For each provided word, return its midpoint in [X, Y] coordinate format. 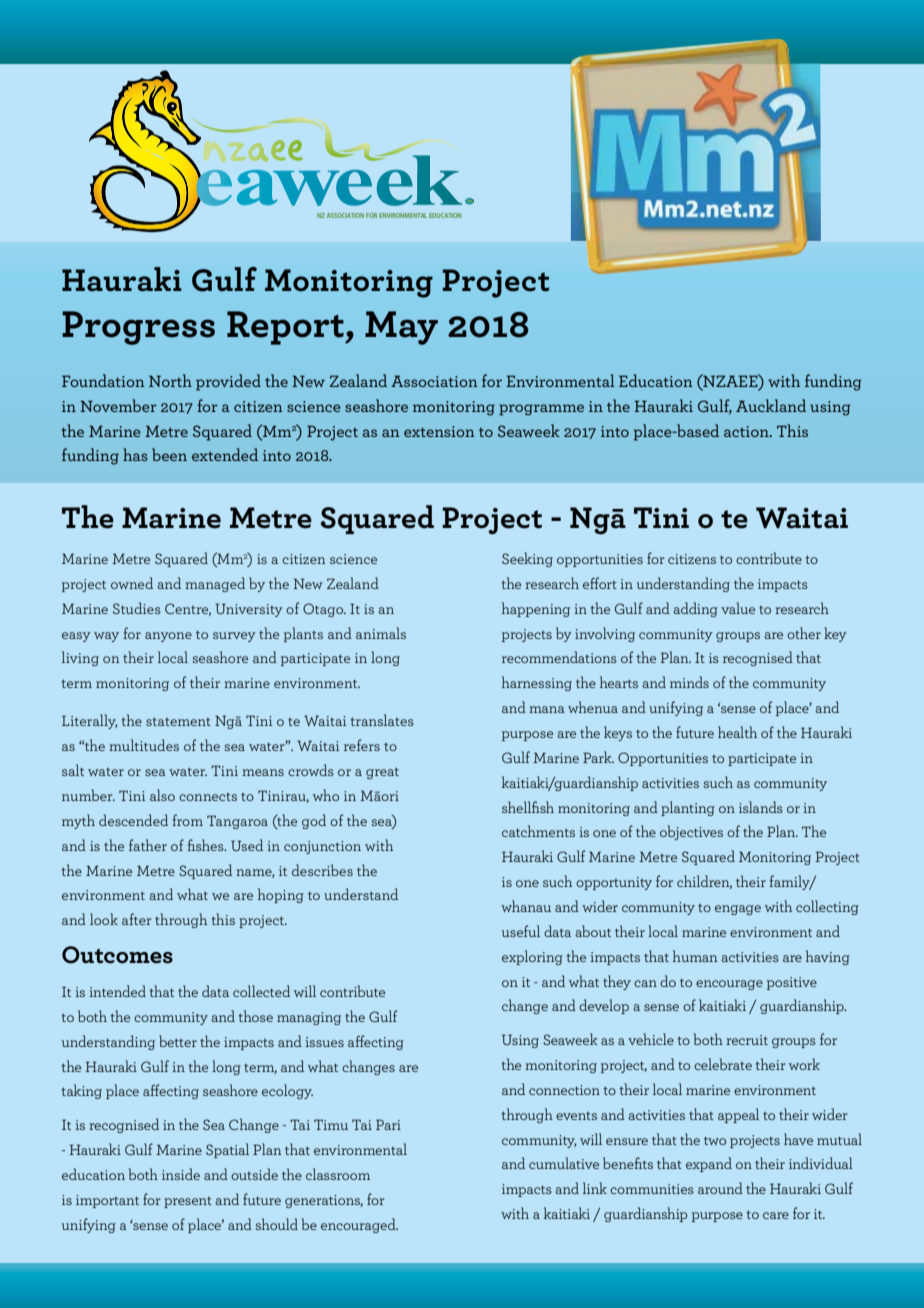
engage [738, 910]
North [170, 380]
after [137, 919]
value [738, 608]
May [401, 328]
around [720, 1188]
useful [521, 931]
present [188, 1202]
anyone [168, 637]
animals [381, 633]
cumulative [564, 1163]
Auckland [771, 405]
